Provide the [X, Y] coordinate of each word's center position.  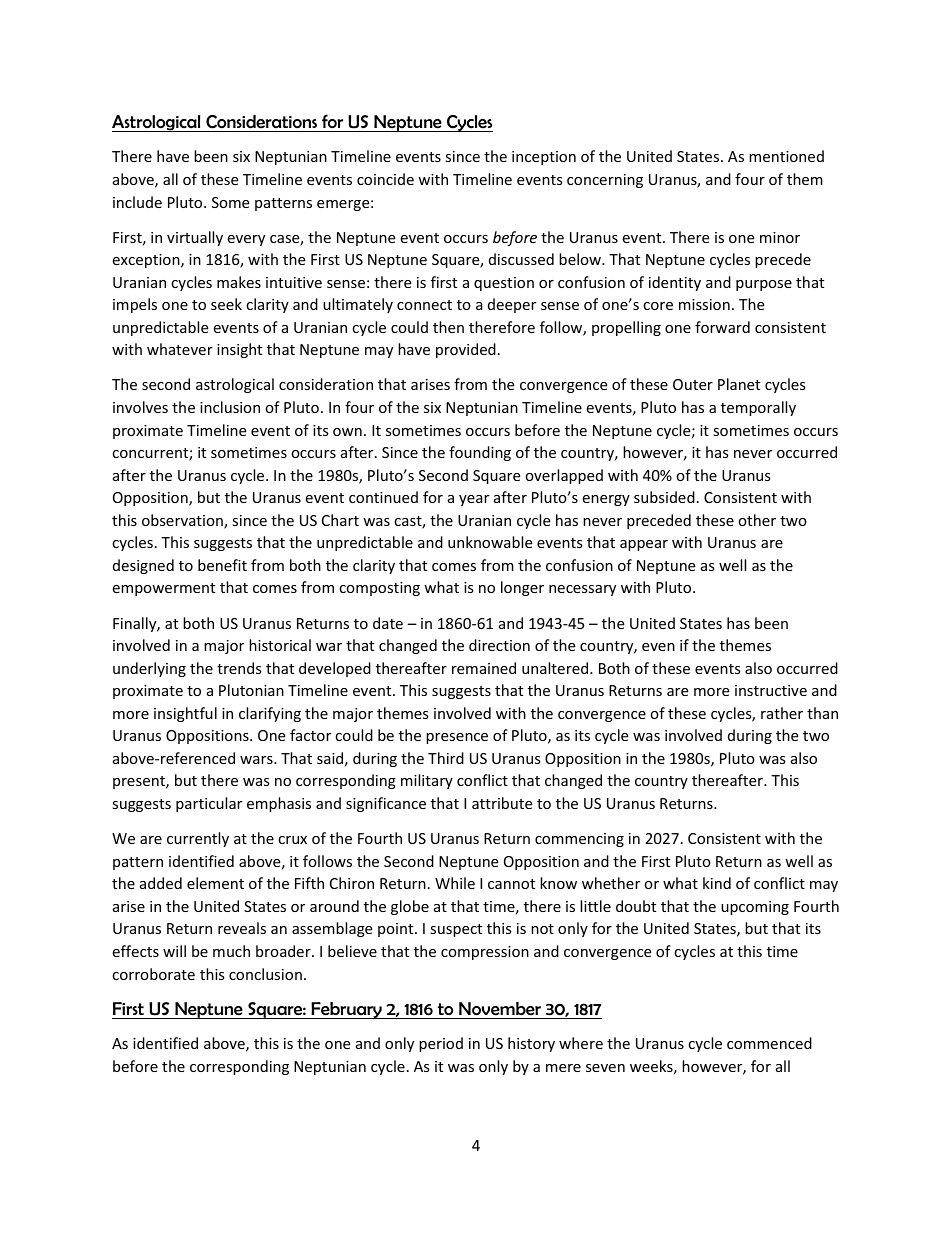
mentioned [786, 156]
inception [544, 158]
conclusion [265, 974]
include [137, 202]
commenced [769, 1043]
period [441, 1044]
